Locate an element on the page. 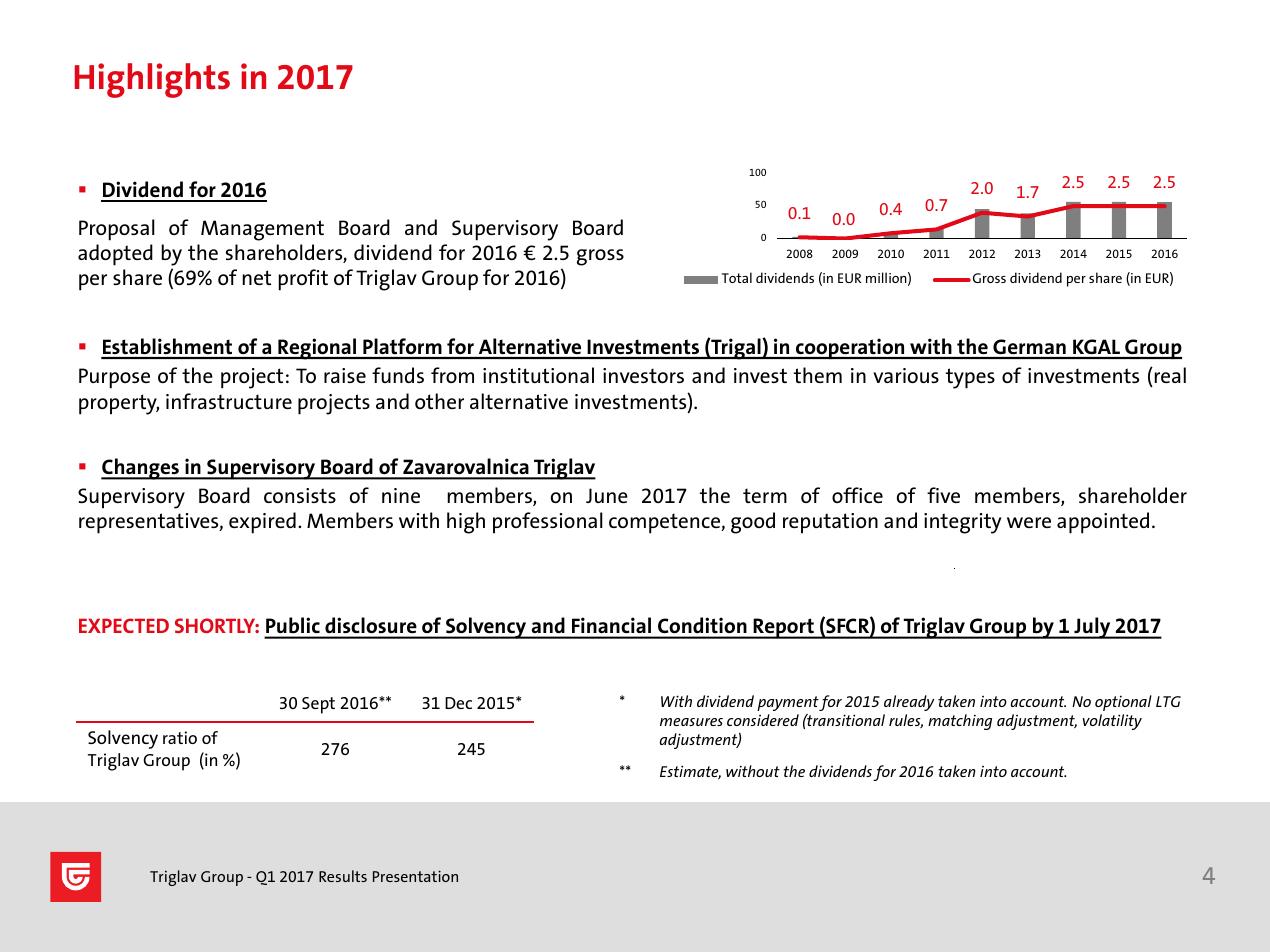  Management is located at coordinates (262, 230).
